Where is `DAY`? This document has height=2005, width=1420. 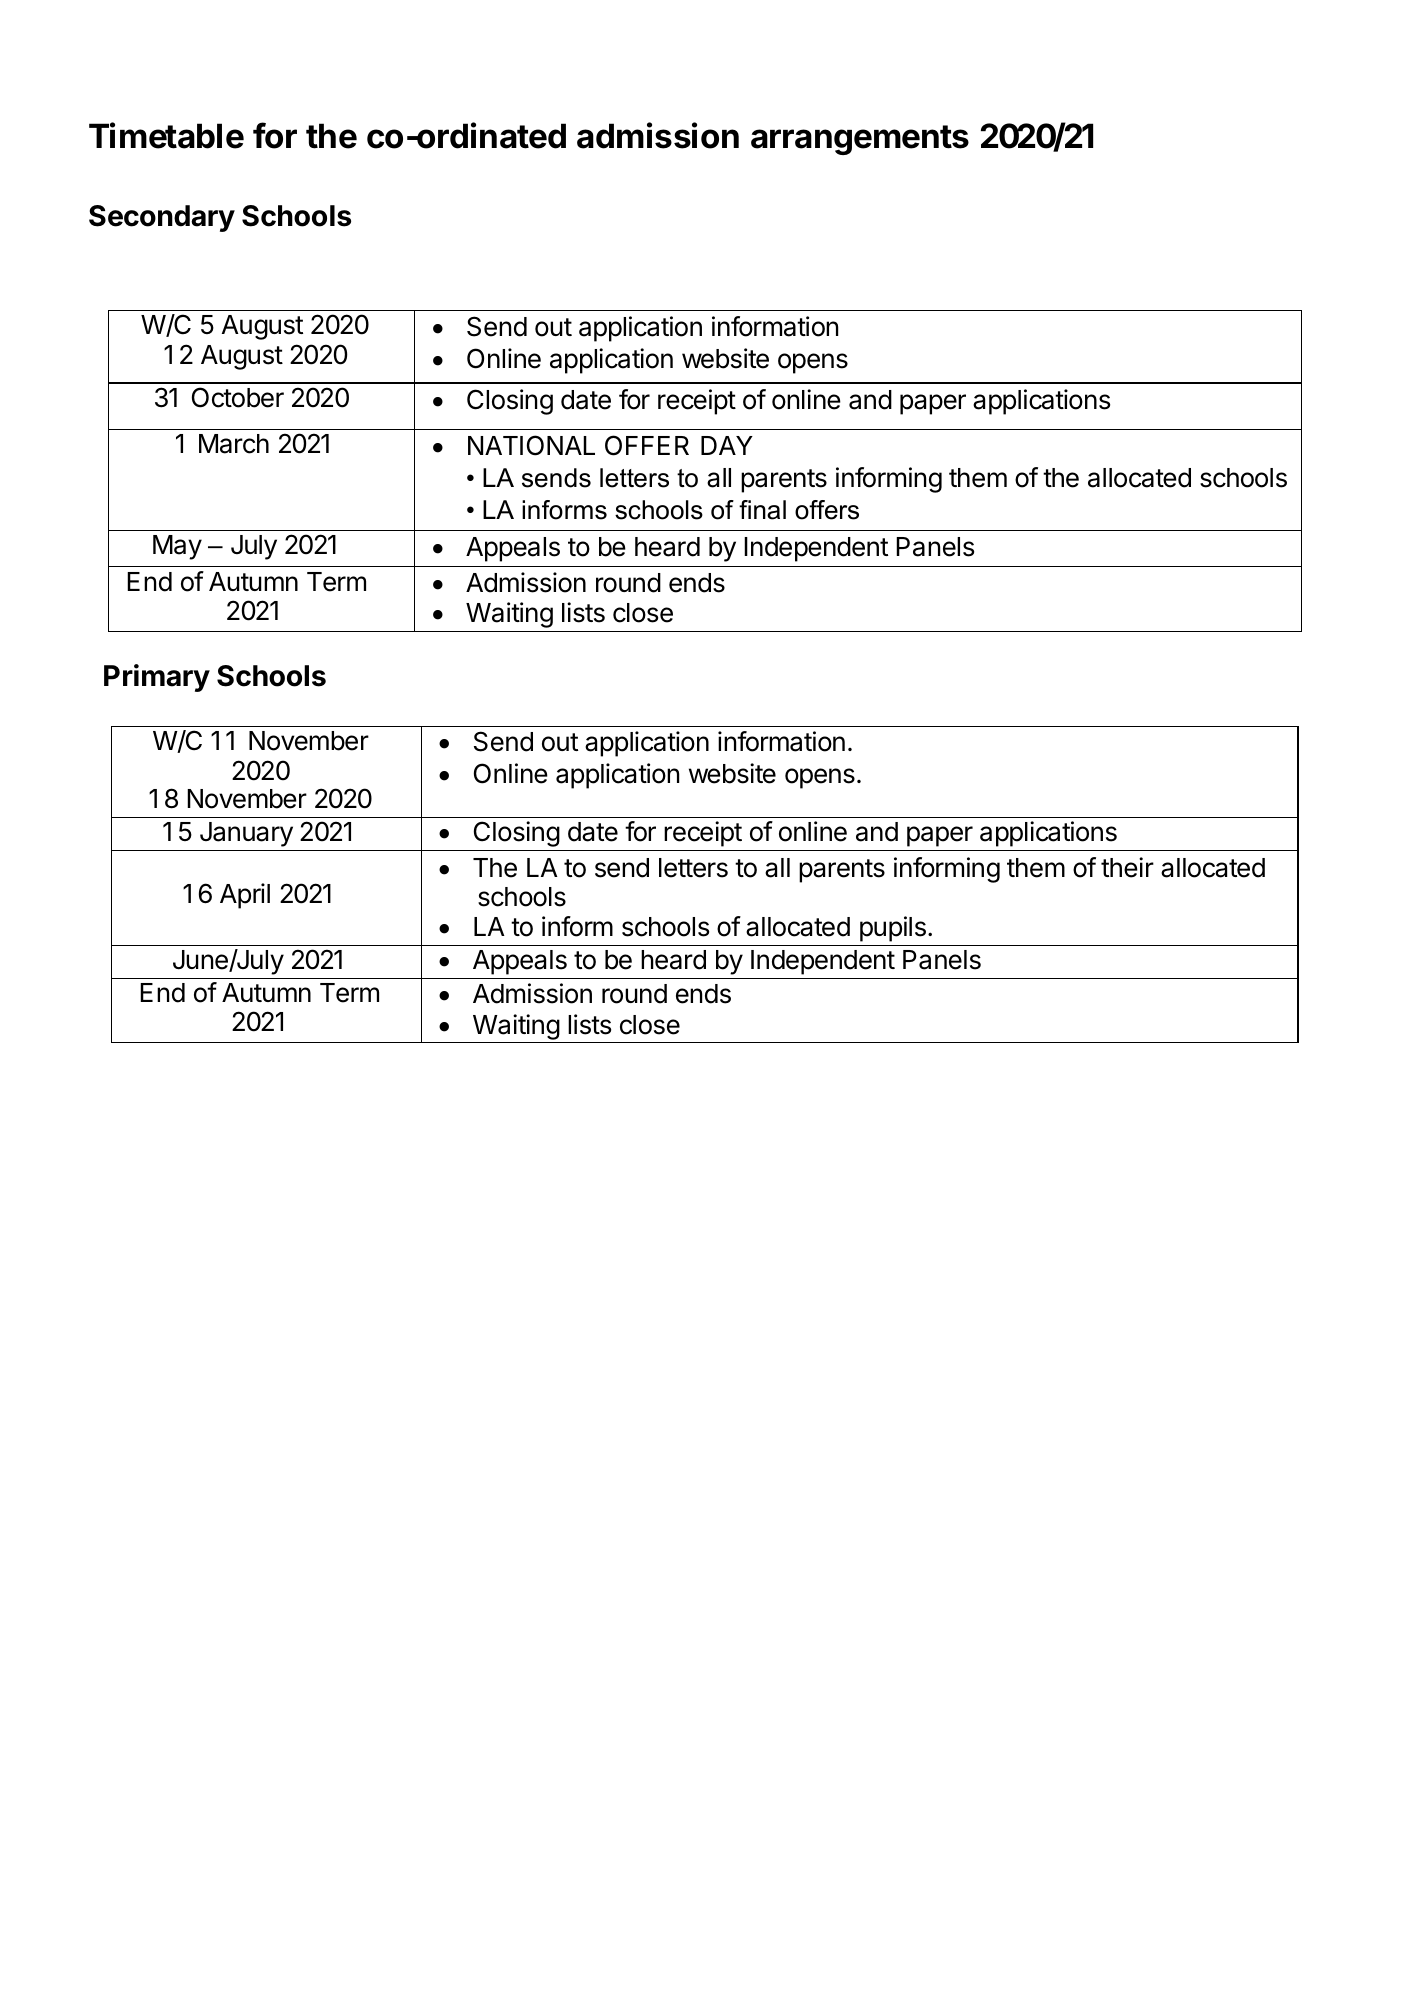 DAY is located at coordinates (727, 445).
